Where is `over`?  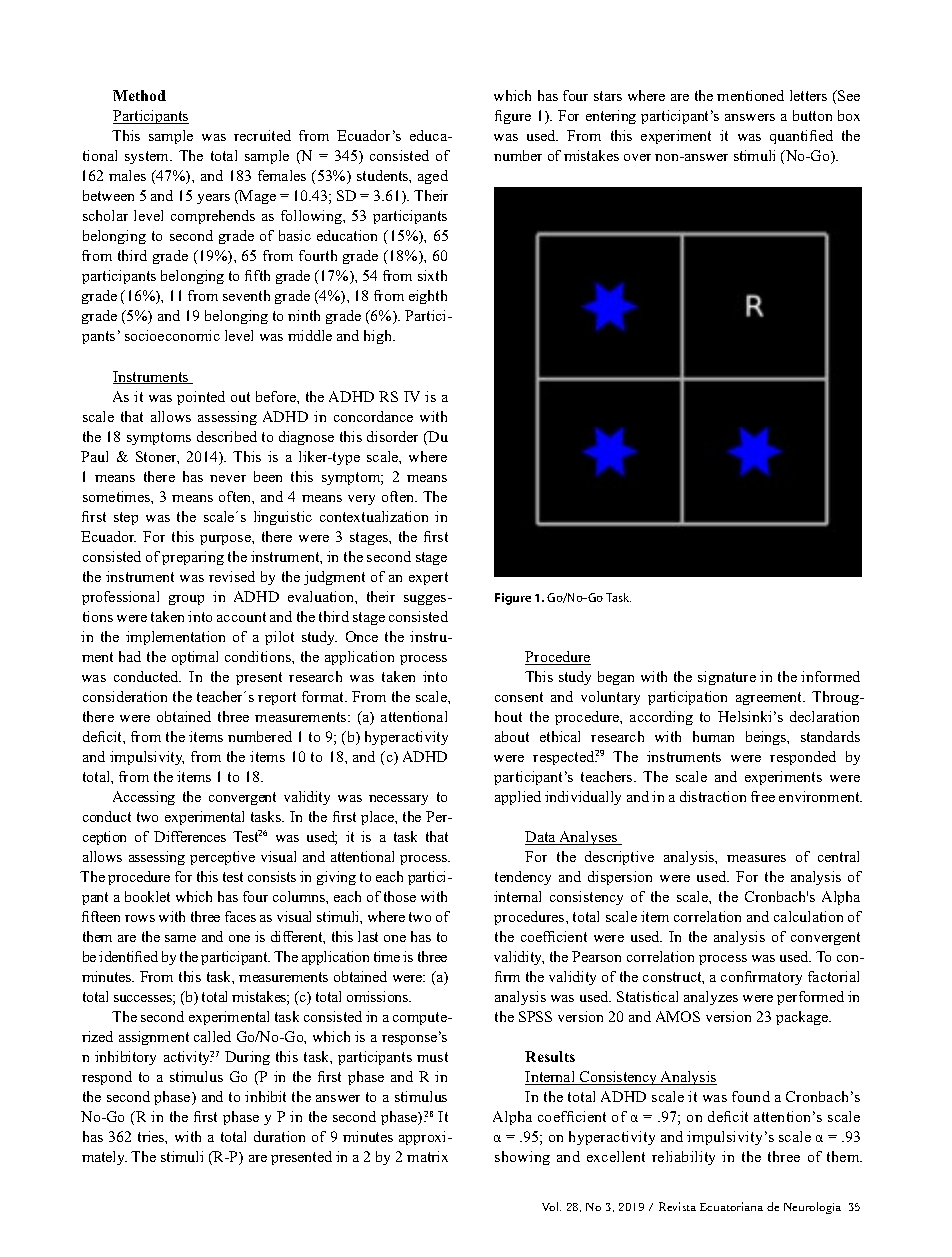
over is located at coordinates (637, 157).
